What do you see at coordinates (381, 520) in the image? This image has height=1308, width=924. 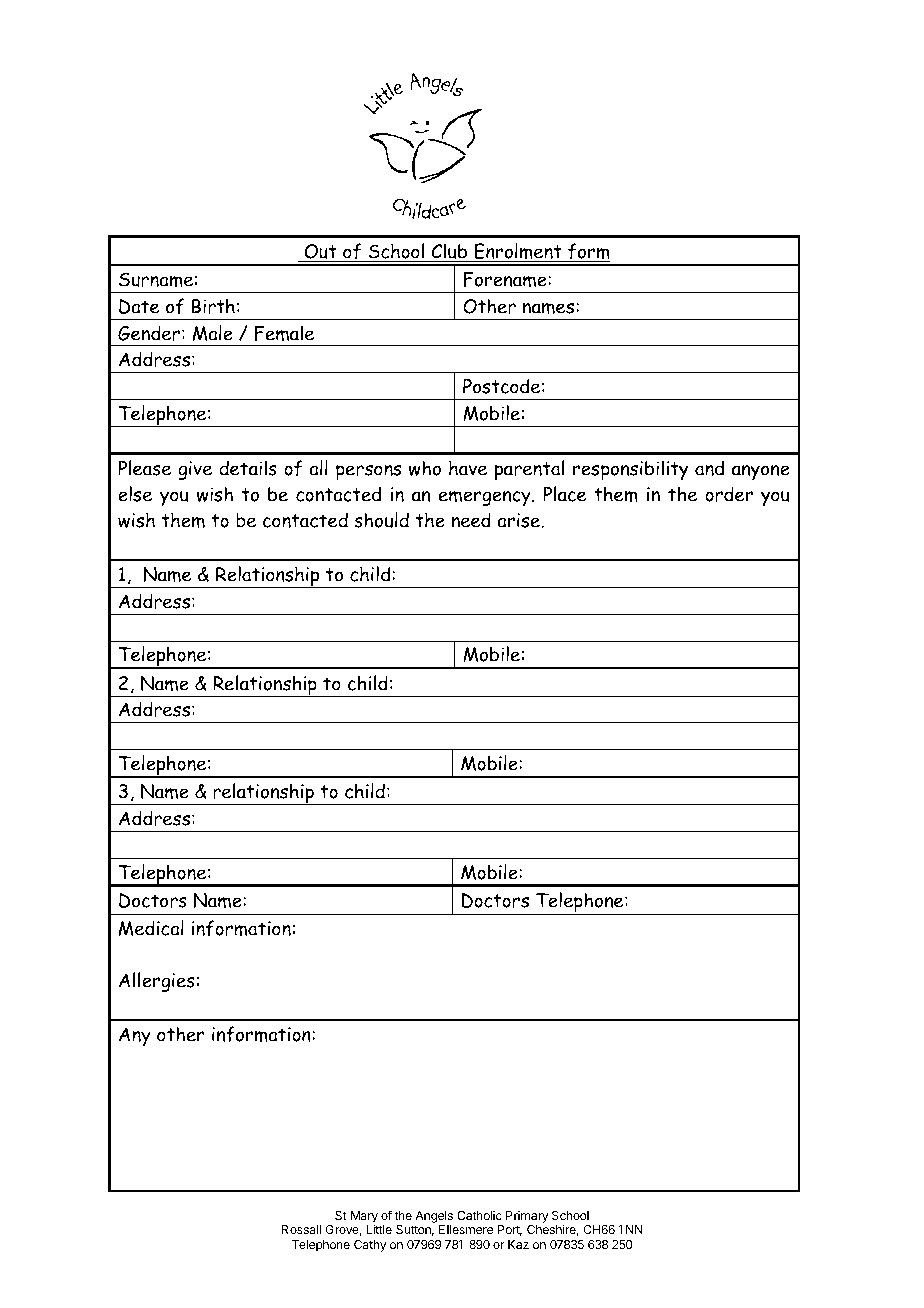 I see `should` at bounding box center [381, 520].
